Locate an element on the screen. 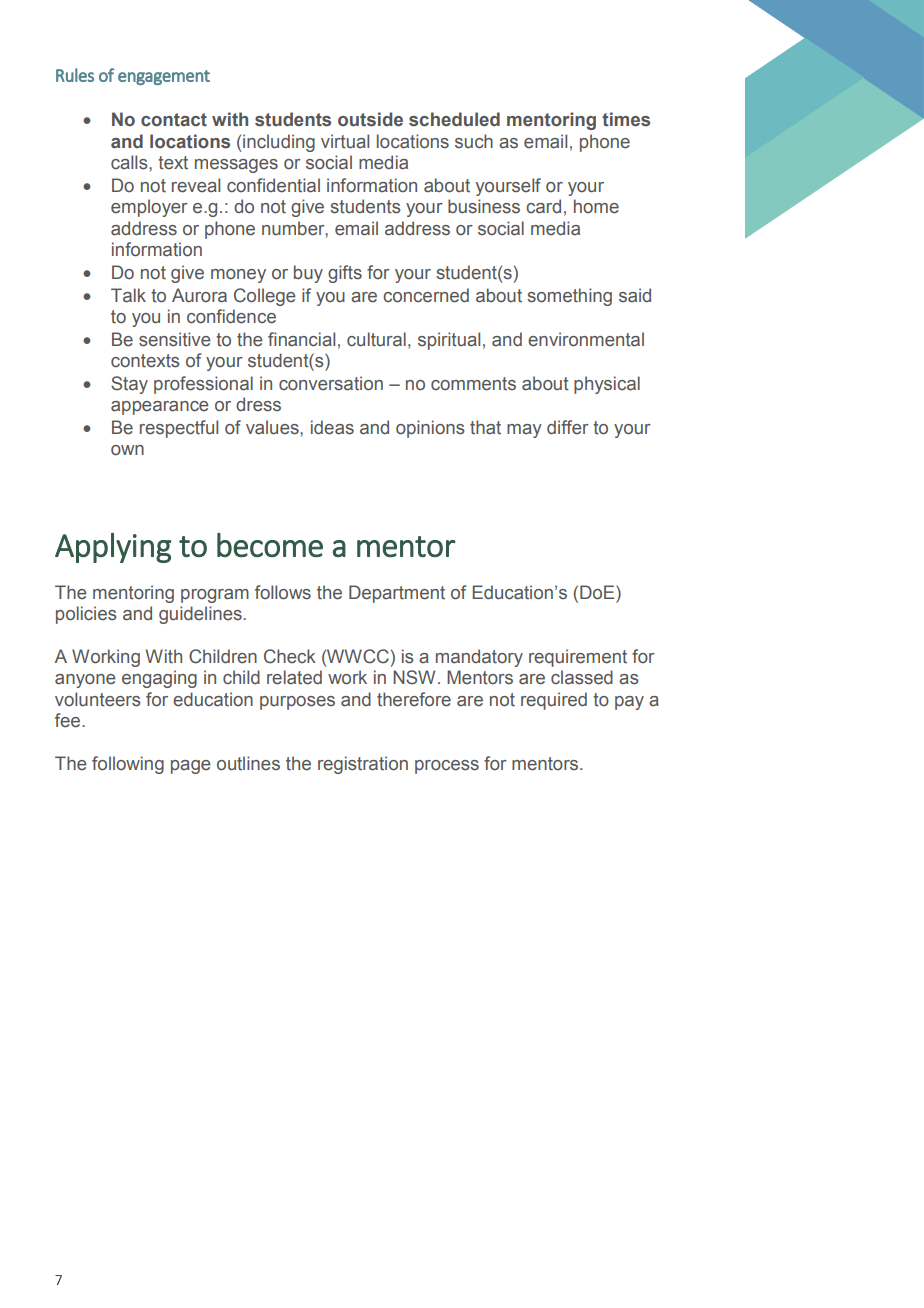 The height and width of the screenshot is (1308, 924). cultural is located at coordinates (376, 339).
